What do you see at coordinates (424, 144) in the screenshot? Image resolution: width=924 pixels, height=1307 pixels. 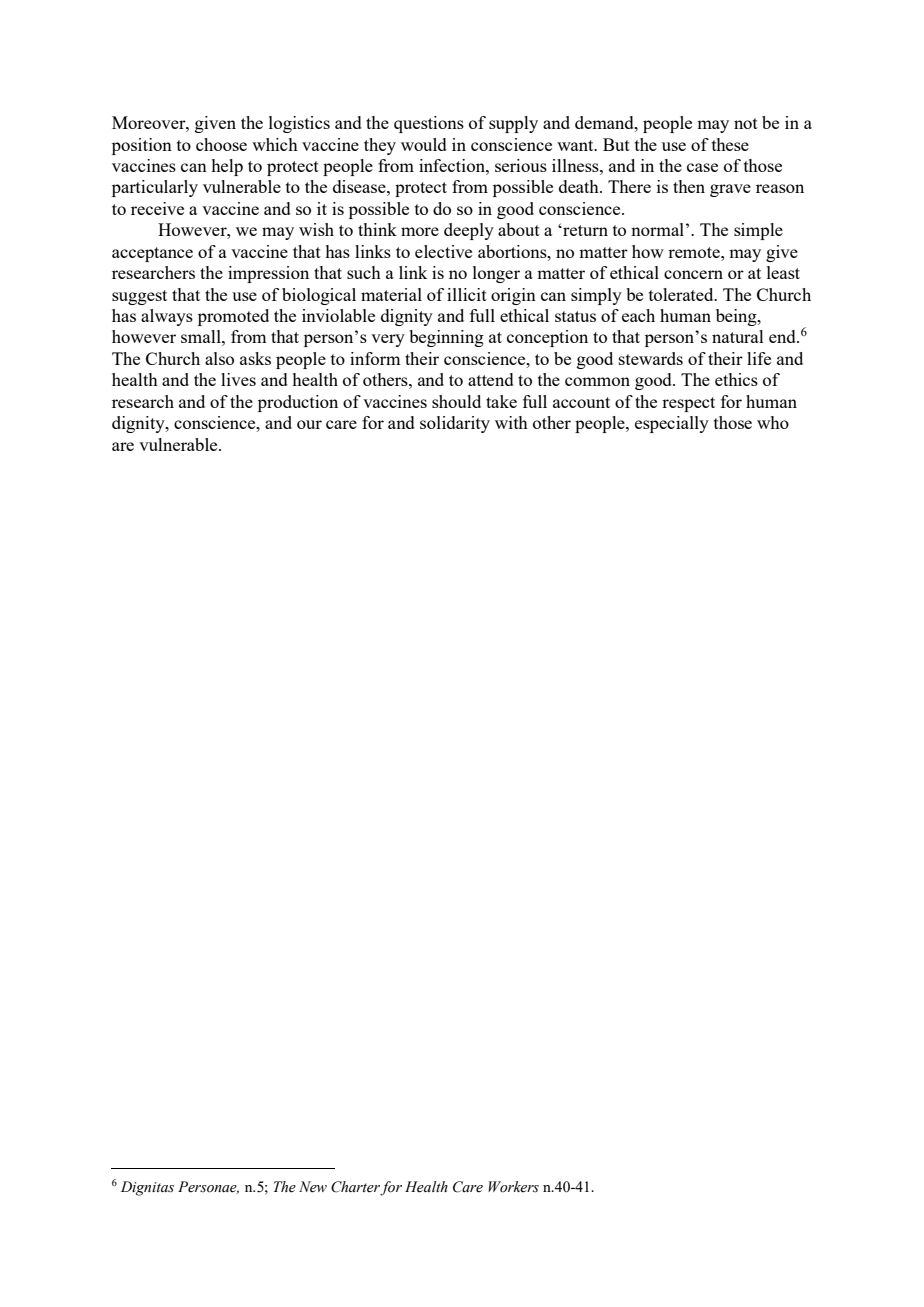 I see `would` at bounding box center [424, 144].
